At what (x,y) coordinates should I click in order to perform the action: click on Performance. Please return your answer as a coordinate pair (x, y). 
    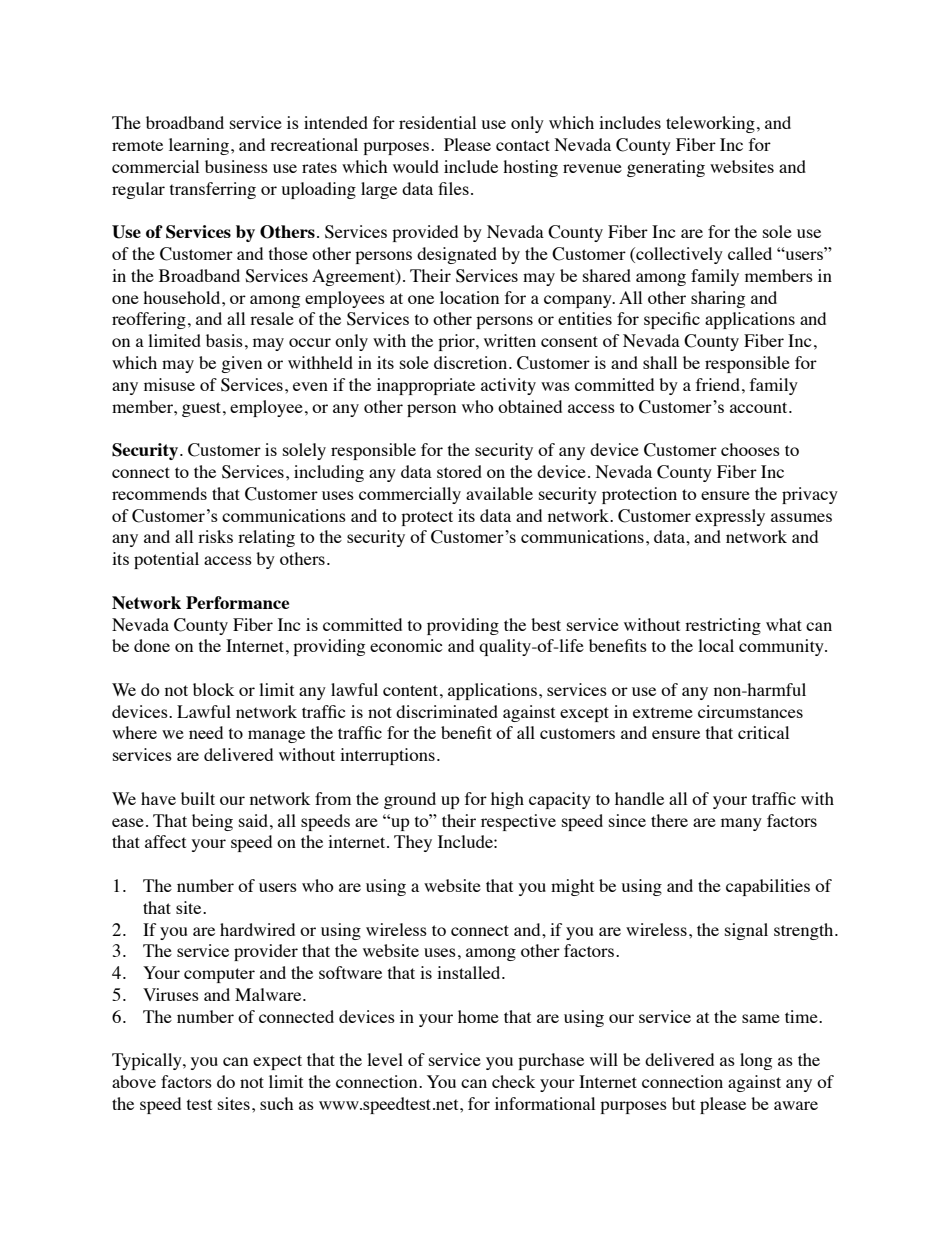
    Looking at the image, I should click on (237, 602).
